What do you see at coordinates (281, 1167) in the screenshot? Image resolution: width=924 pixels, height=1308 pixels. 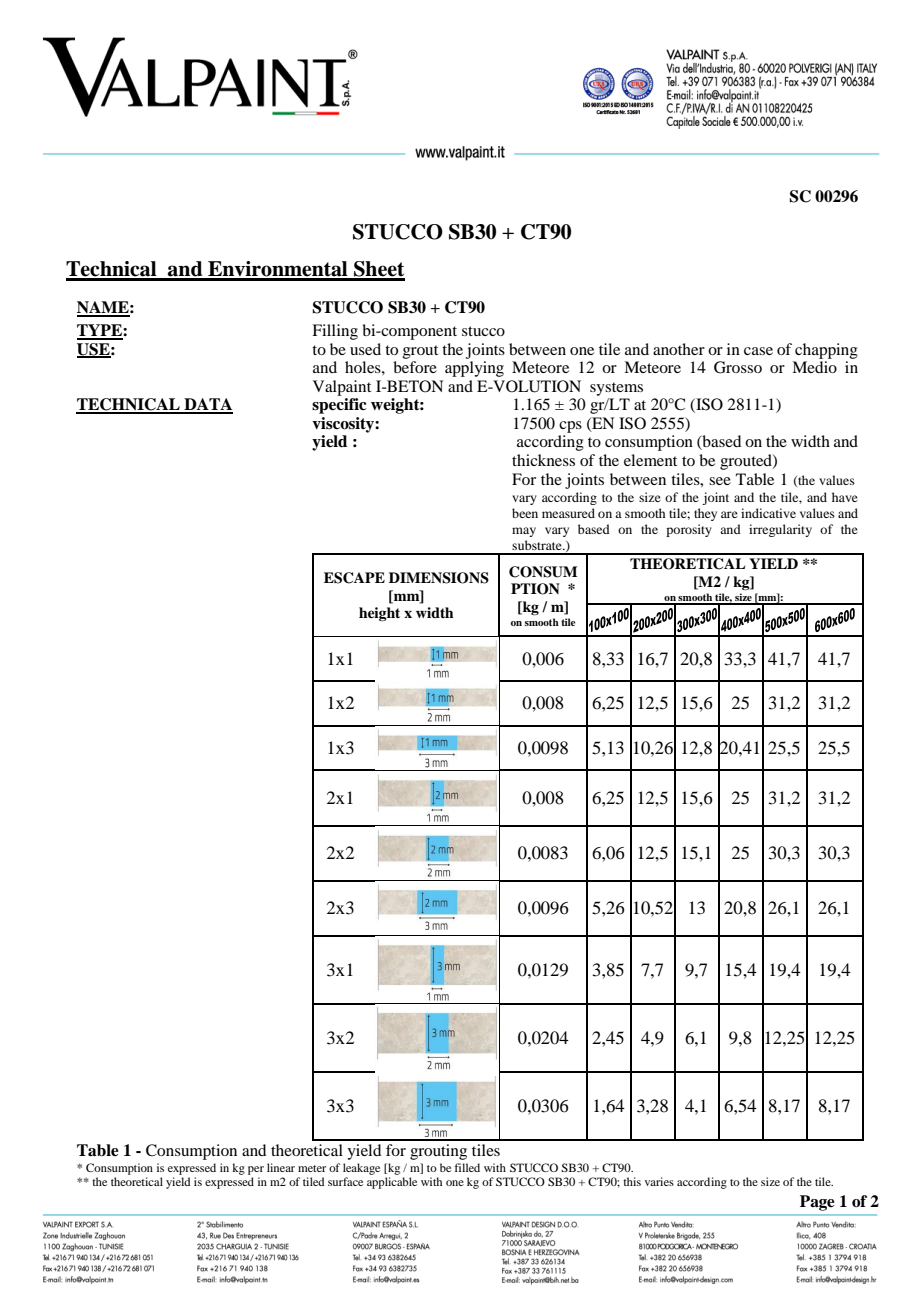 I see `linear` at bounding box center [281, 1167].
